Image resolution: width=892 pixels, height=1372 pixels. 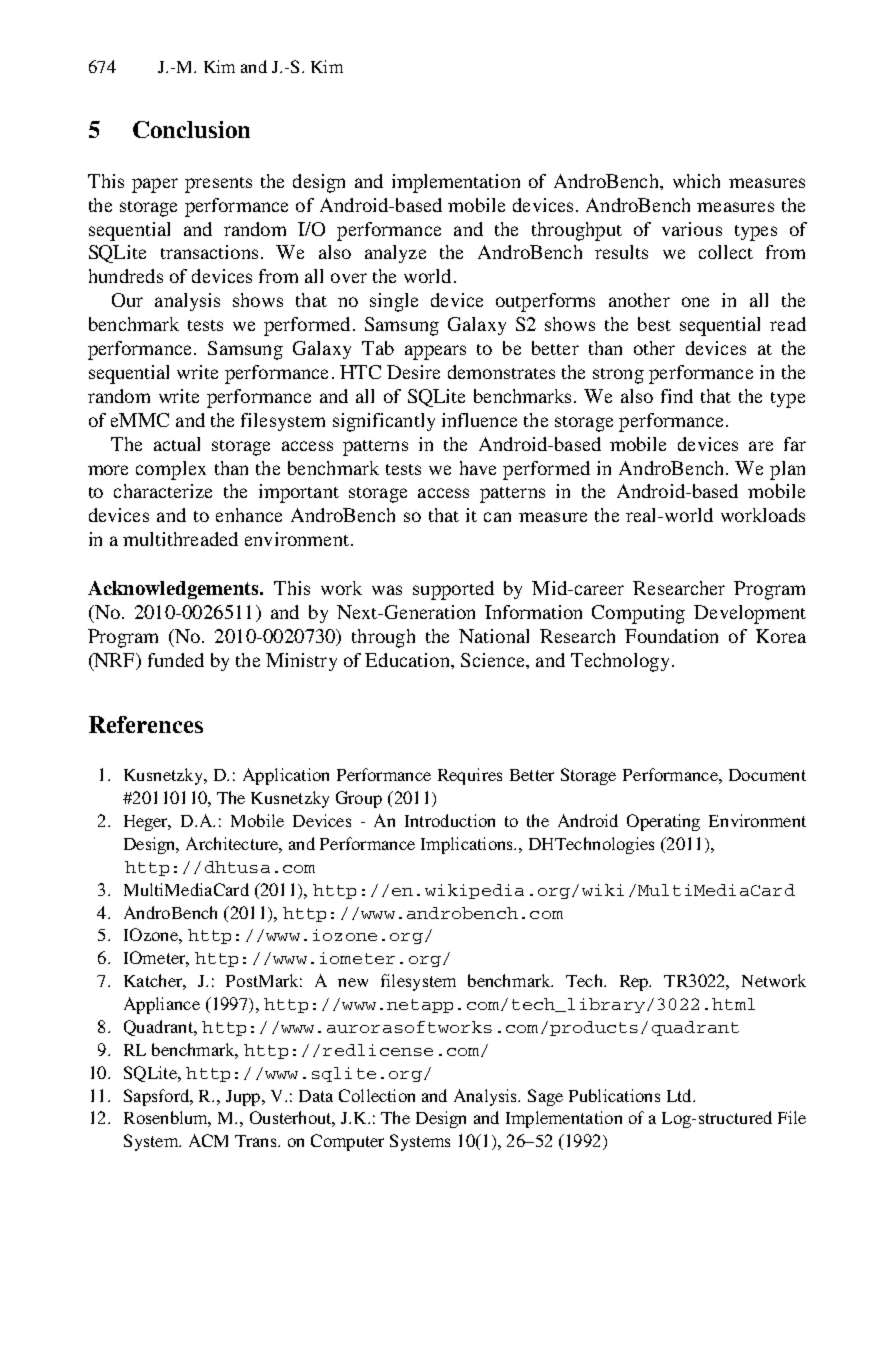 What do you see at coordinates (696, 181) in the image?
I see `which` at bounding box center [696, 181].
